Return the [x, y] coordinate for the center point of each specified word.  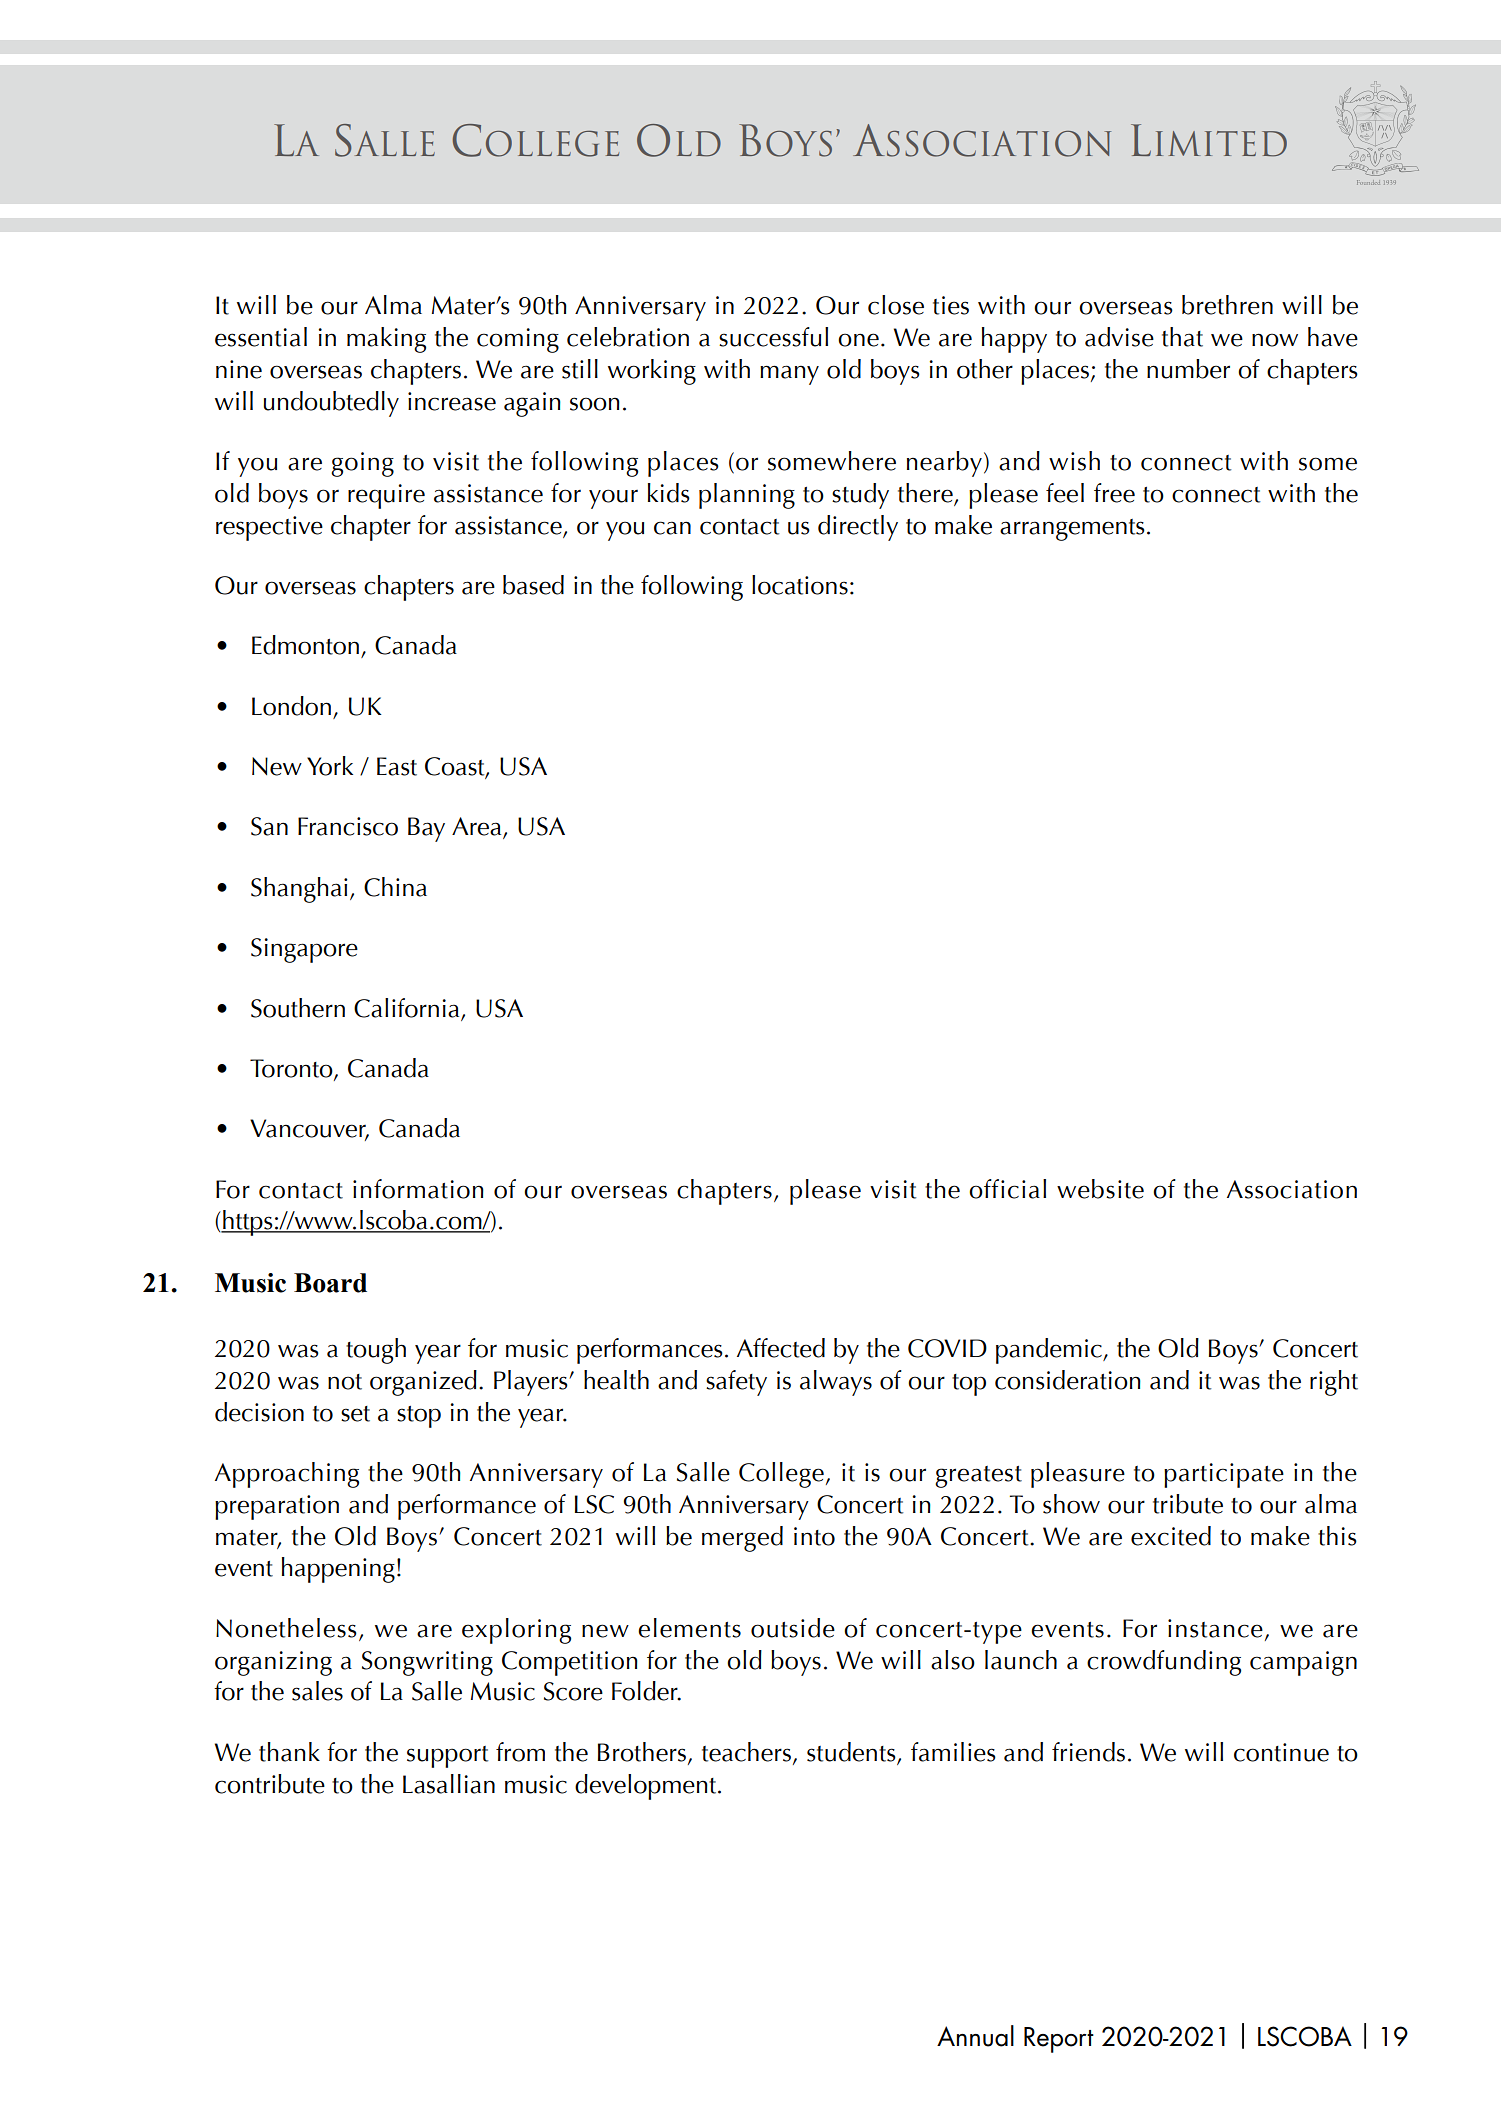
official [1007, 1189]
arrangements [1072, 530]
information [418, 1189]
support [447, 1757]
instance [1215, 1628]
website [1100, 1189]
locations [800, 585]
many [789, 375]
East [397, 766]
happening [338, 1570]
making [386, 340]
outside [793, 1628]
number [1188, 369]
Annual [975, 2036]
